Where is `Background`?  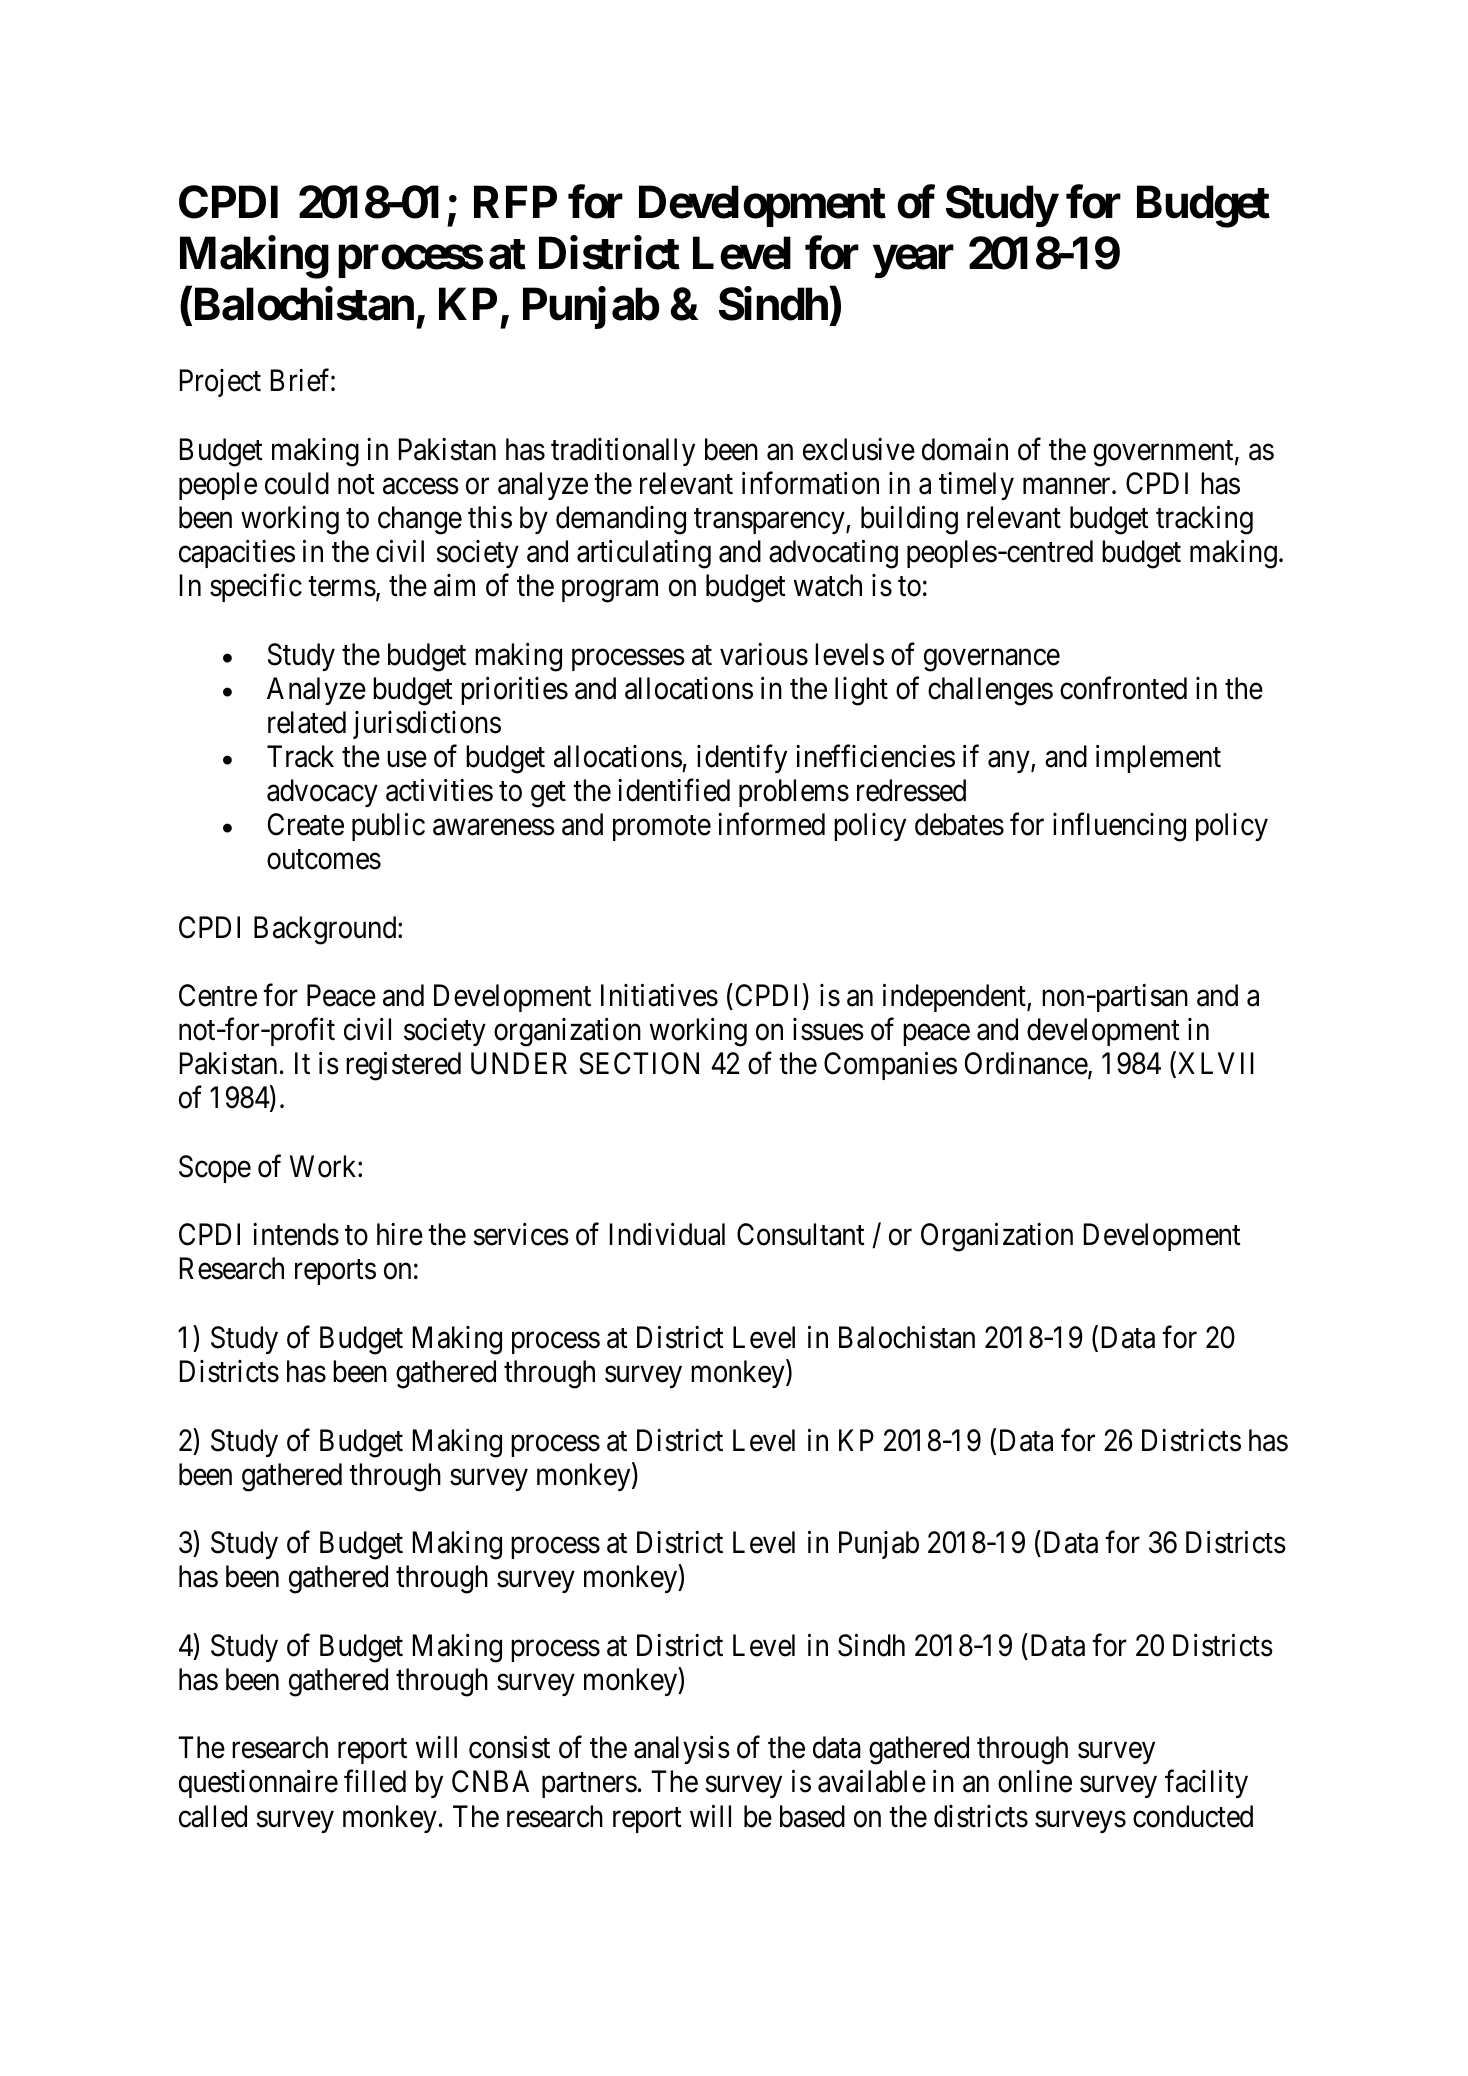 Background is located at coordinates (326, 930).
